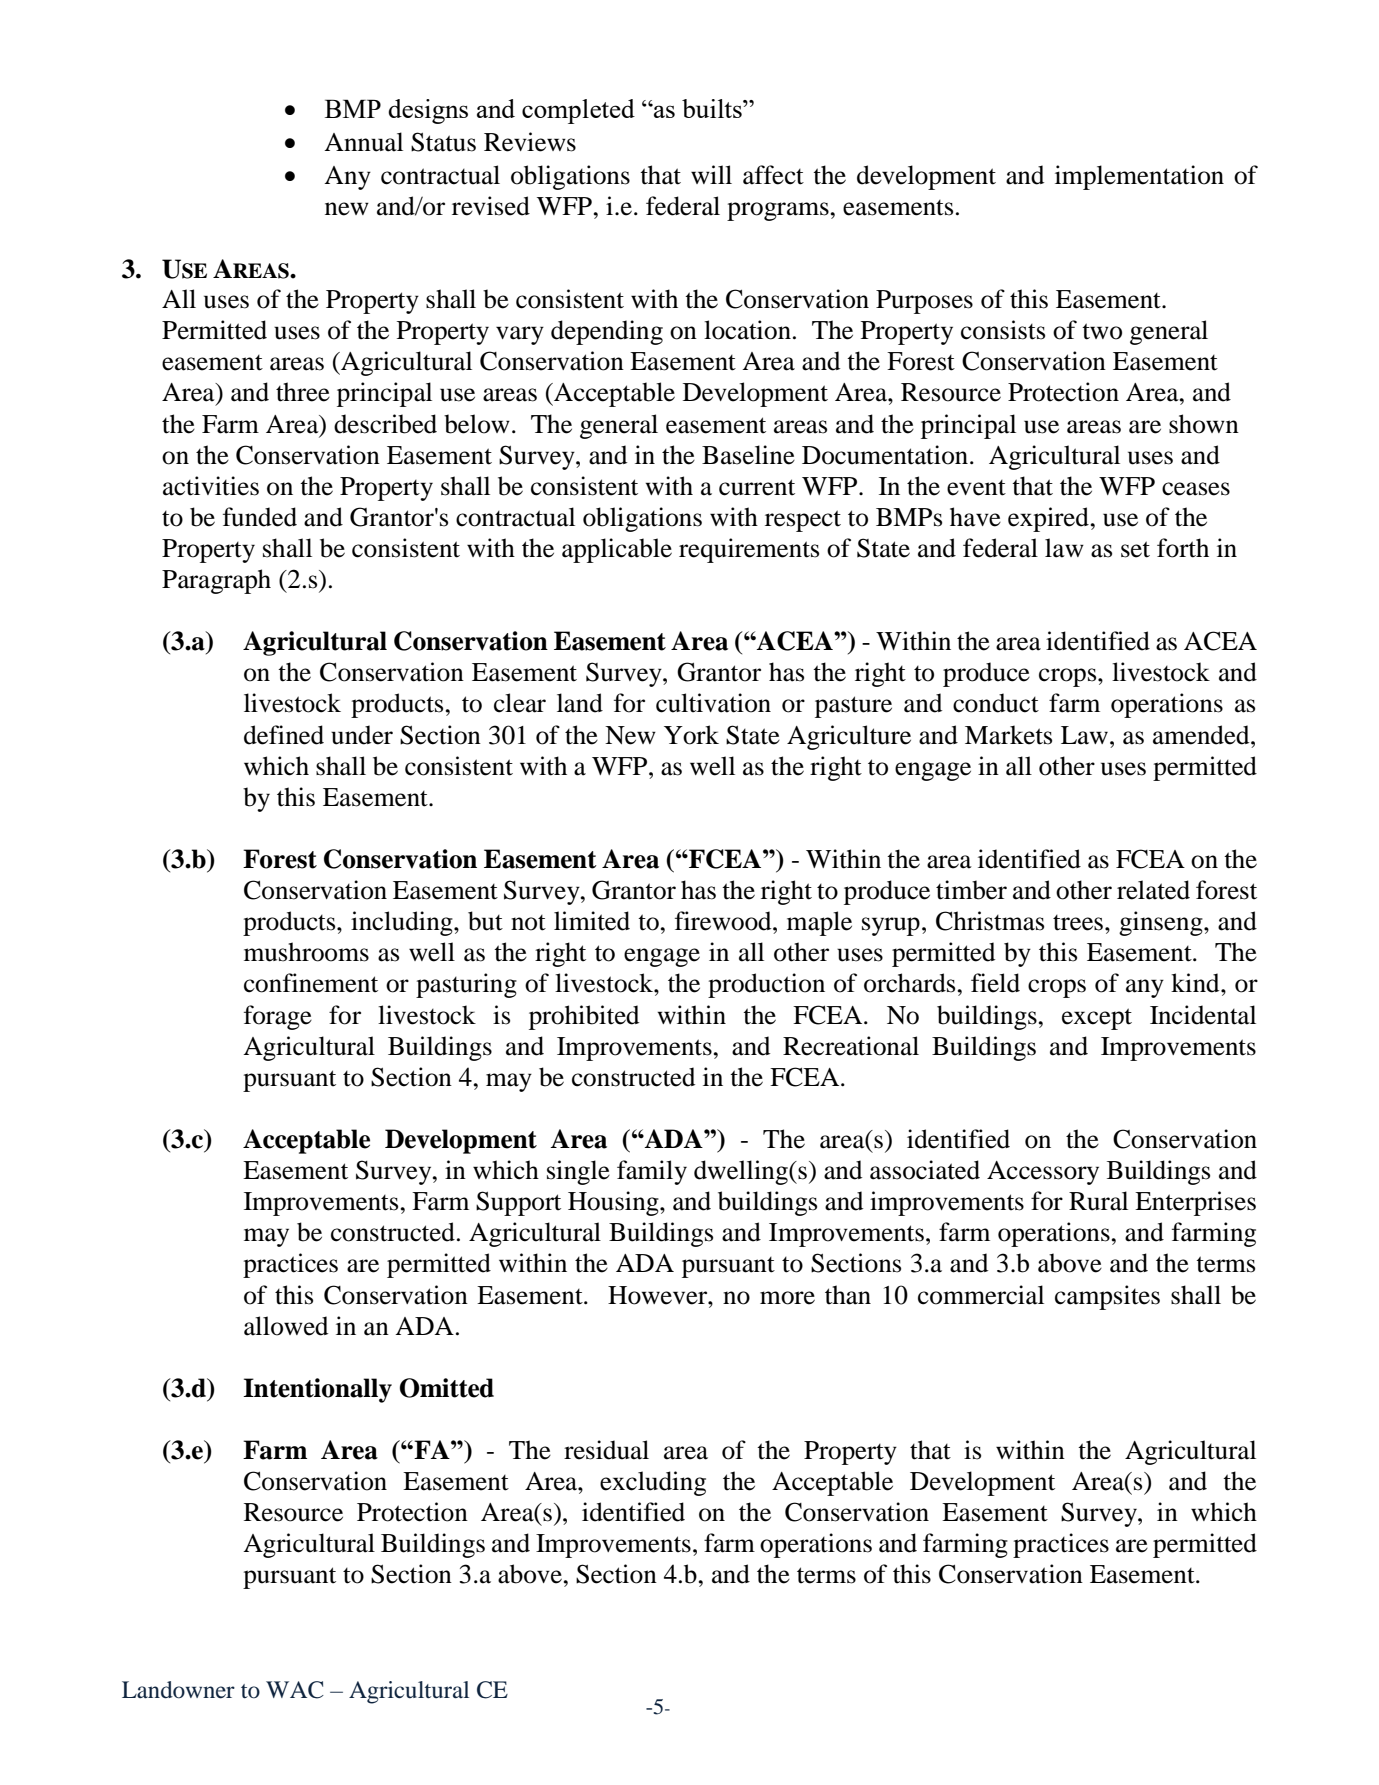 Image resolution: width=1379 pixels, height=1785 pixels. I want to click on Annual, so click(363, 142).
